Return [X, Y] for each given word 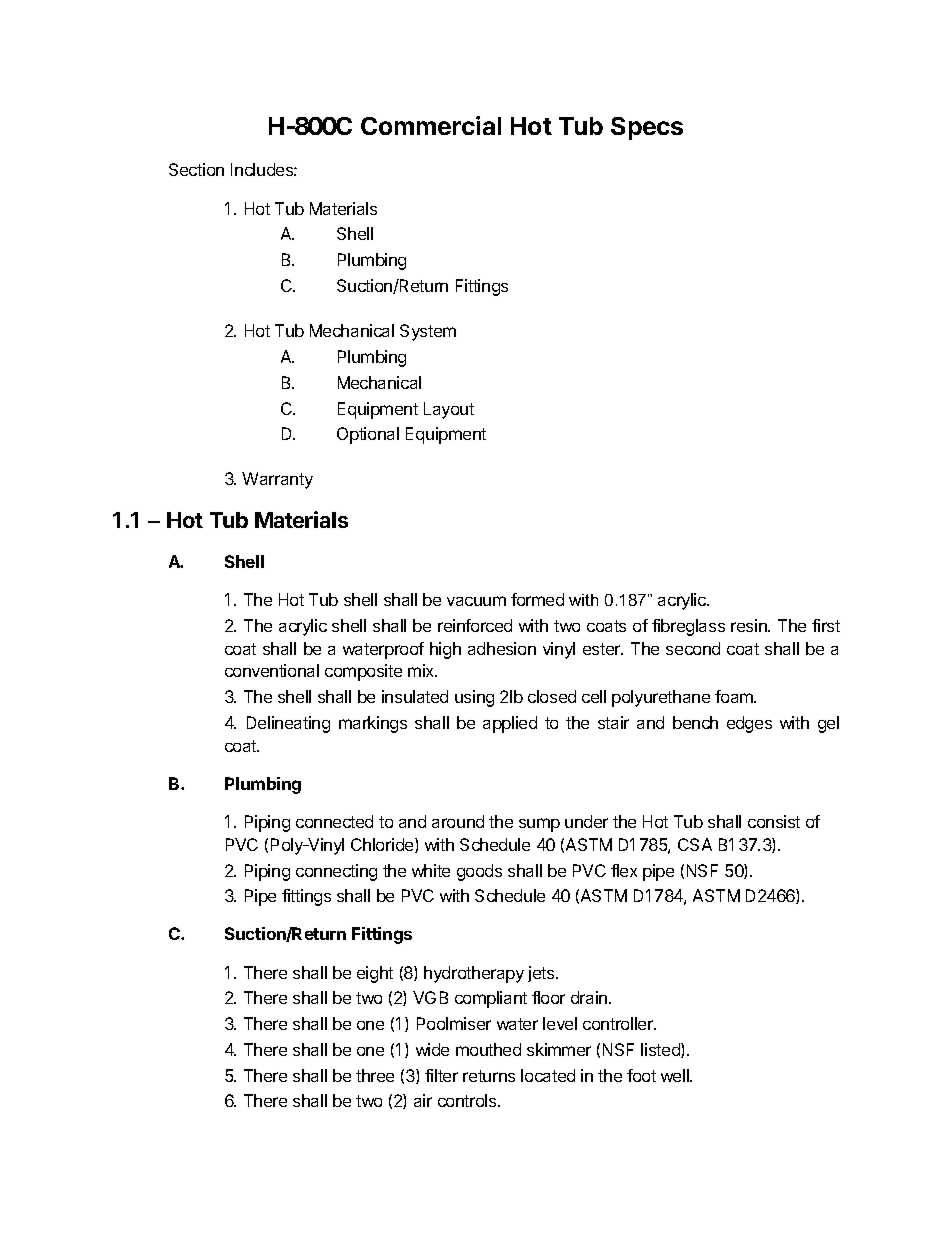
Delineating [288, 724]
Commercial [431, 125]
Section [196, 169]
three [375, 1075]
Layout [449, 410]
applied [510, 724]
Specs [647, 128]
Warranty [277, 480]
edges [749, 724]
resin [750, 625]
